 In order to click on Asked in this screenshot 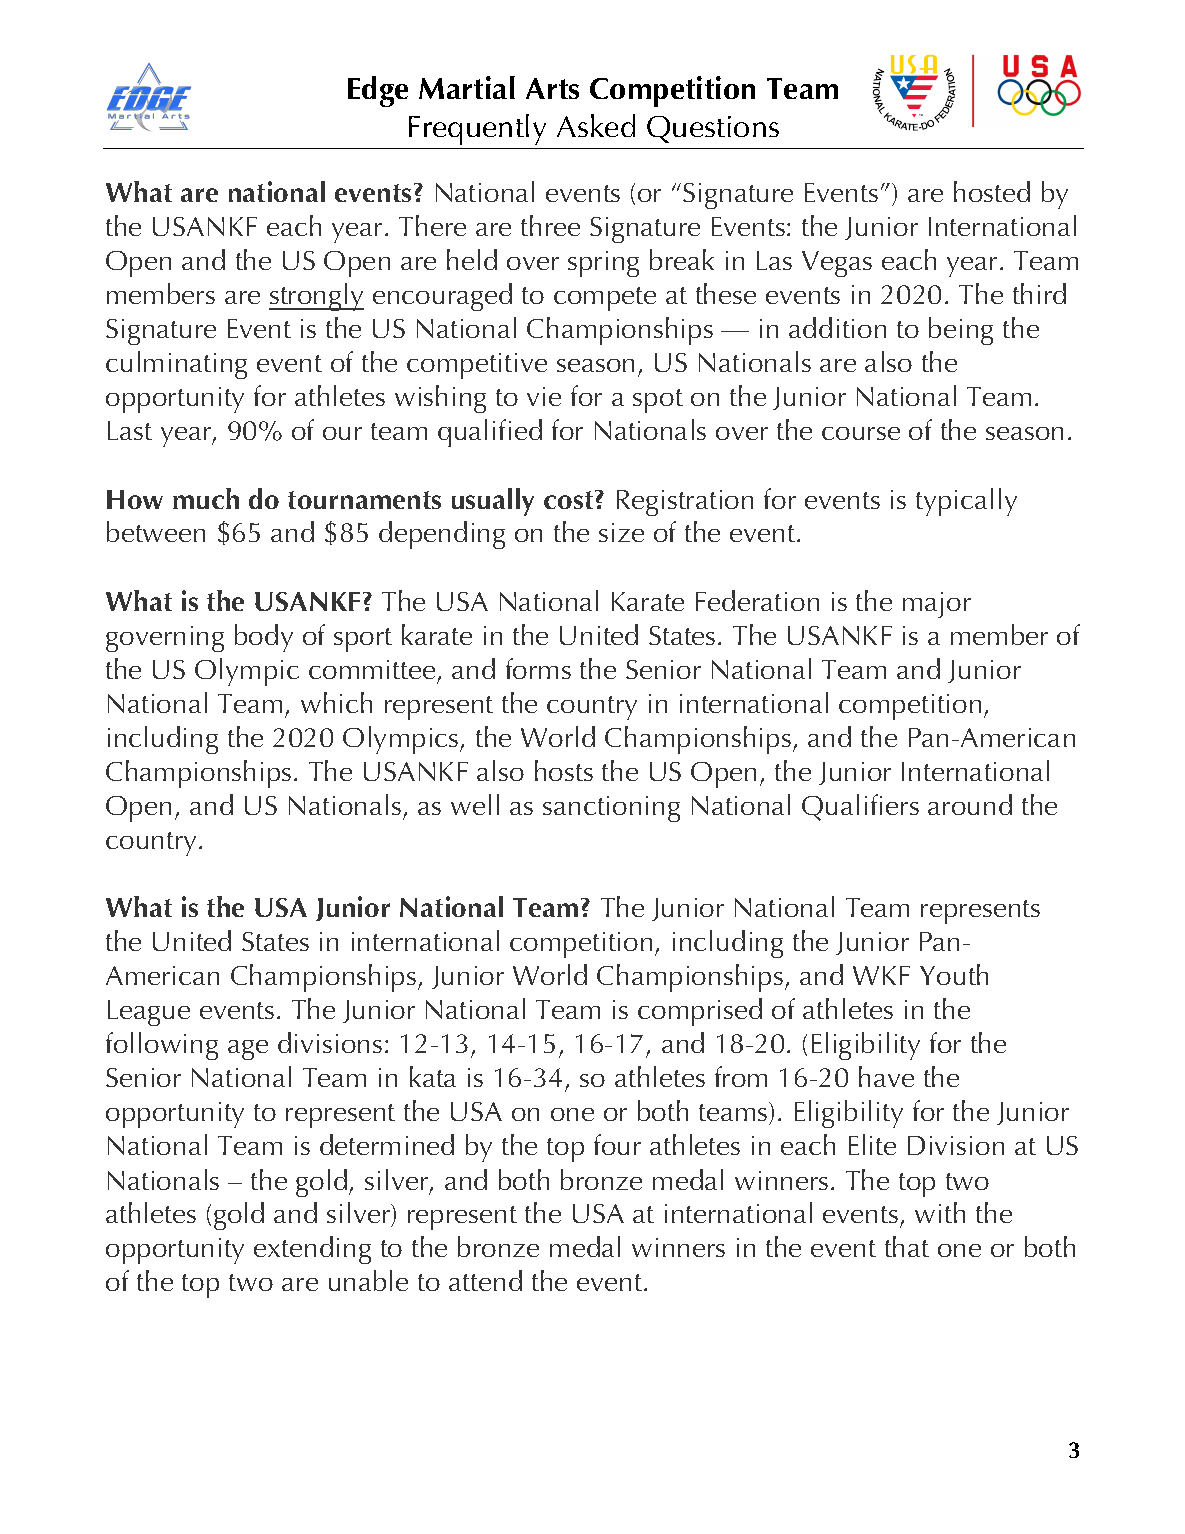, I will do `click(596, 125)`.
